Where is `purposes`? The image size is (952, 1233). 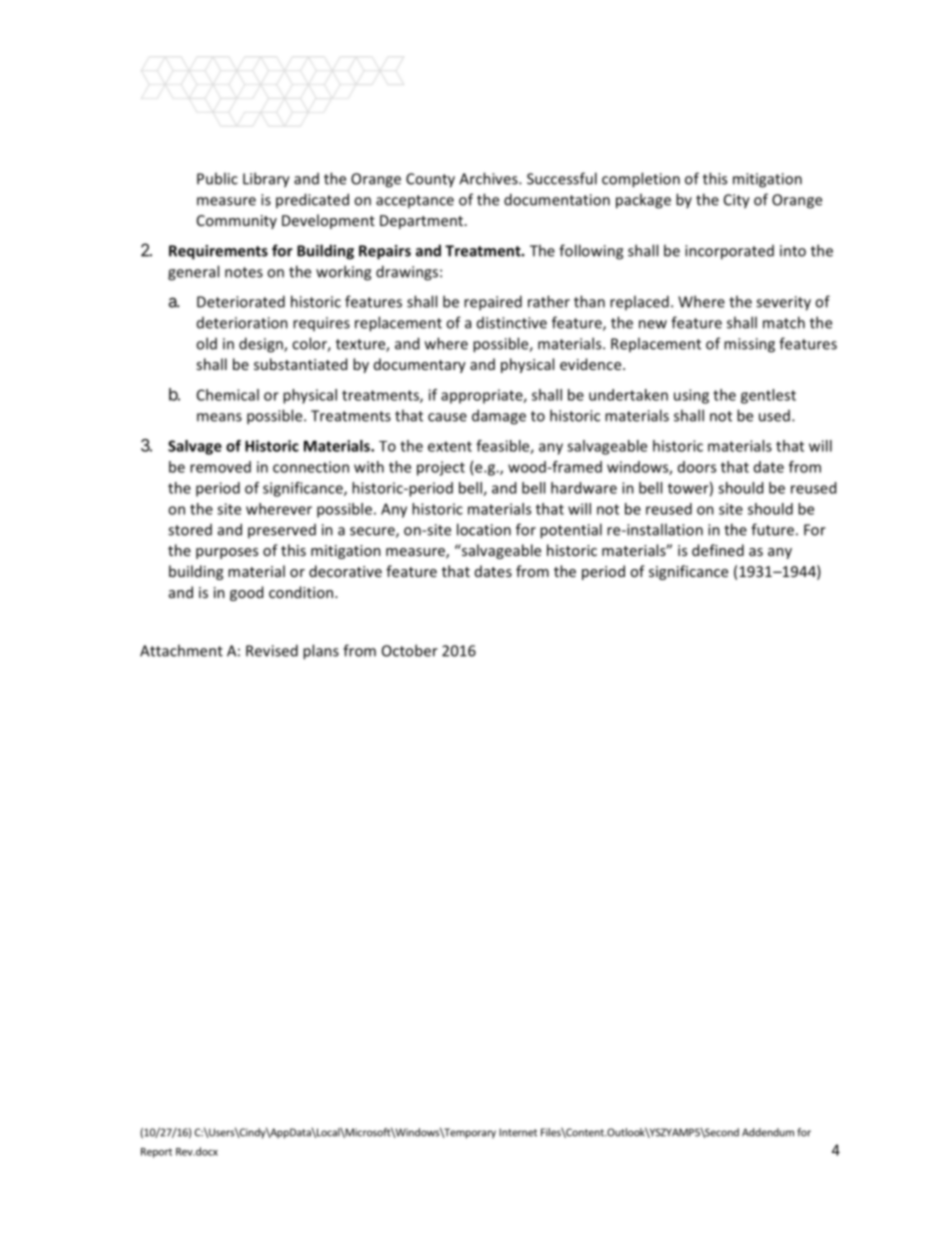 purposes is located at coordinates (227, 553).
